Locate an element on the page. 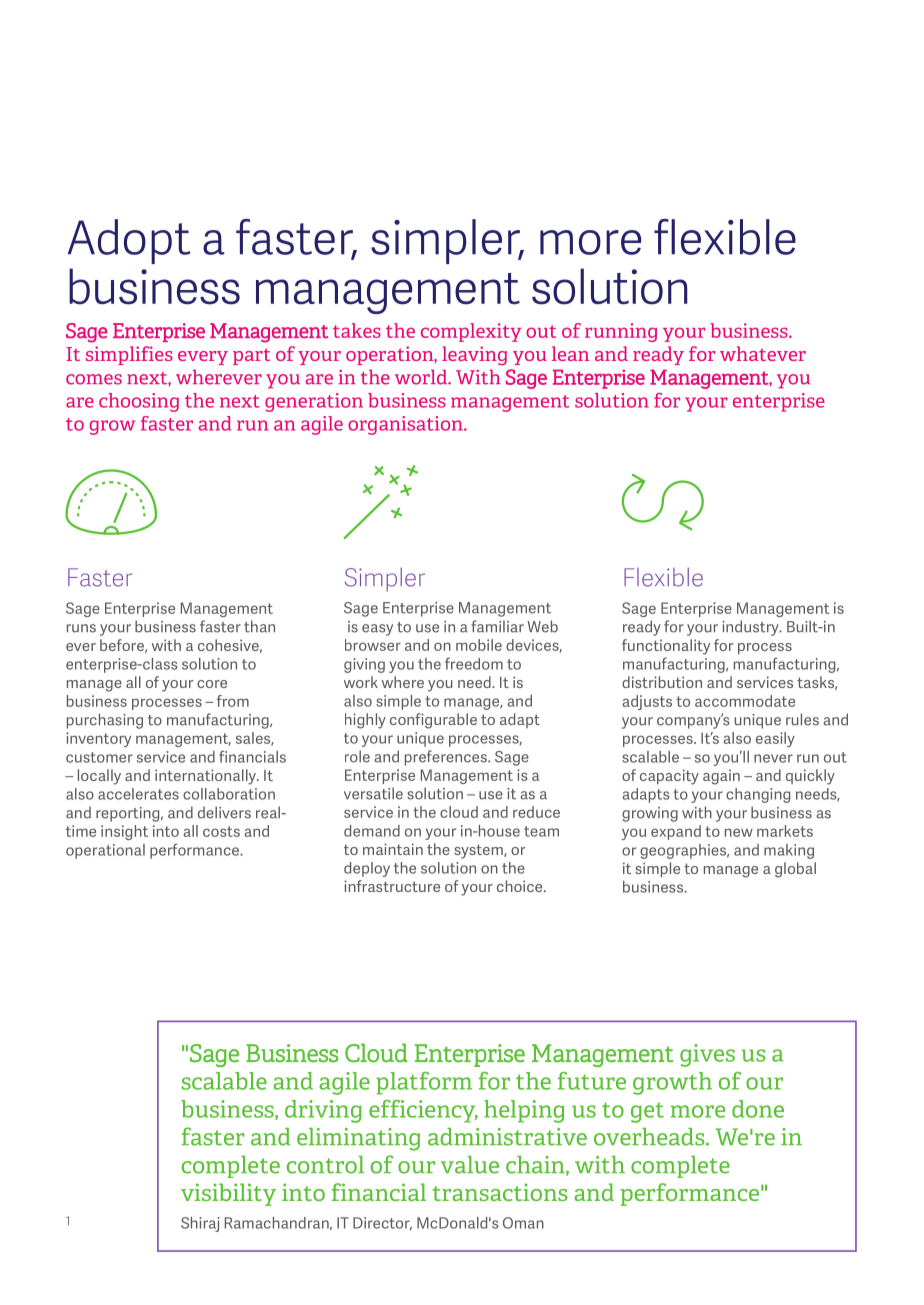 The image size is (924, 1305). visibility is located at coordinates (228, 1194).
